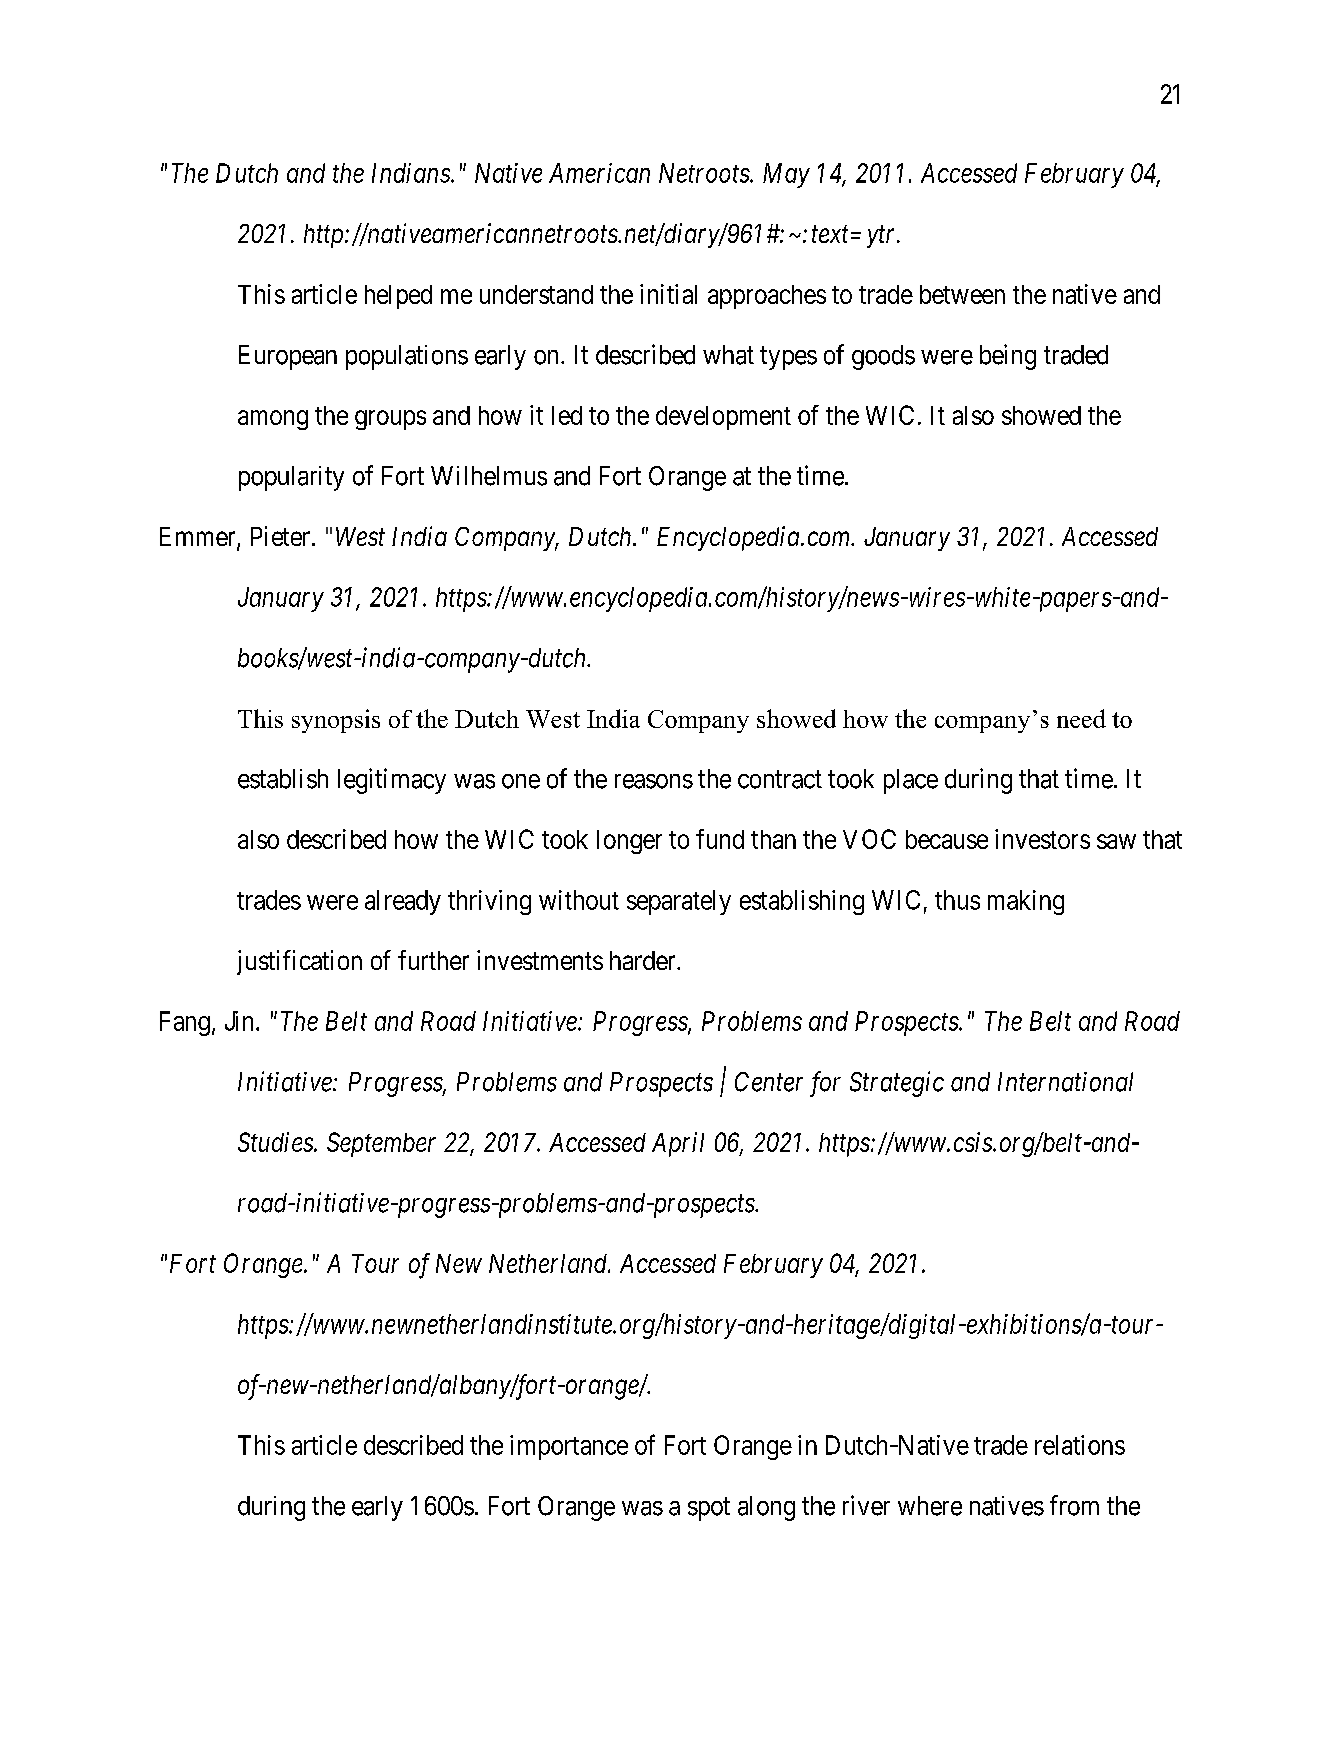 This document has width=1343, height=1738. I want to click on reasons, so click(654, 781).
